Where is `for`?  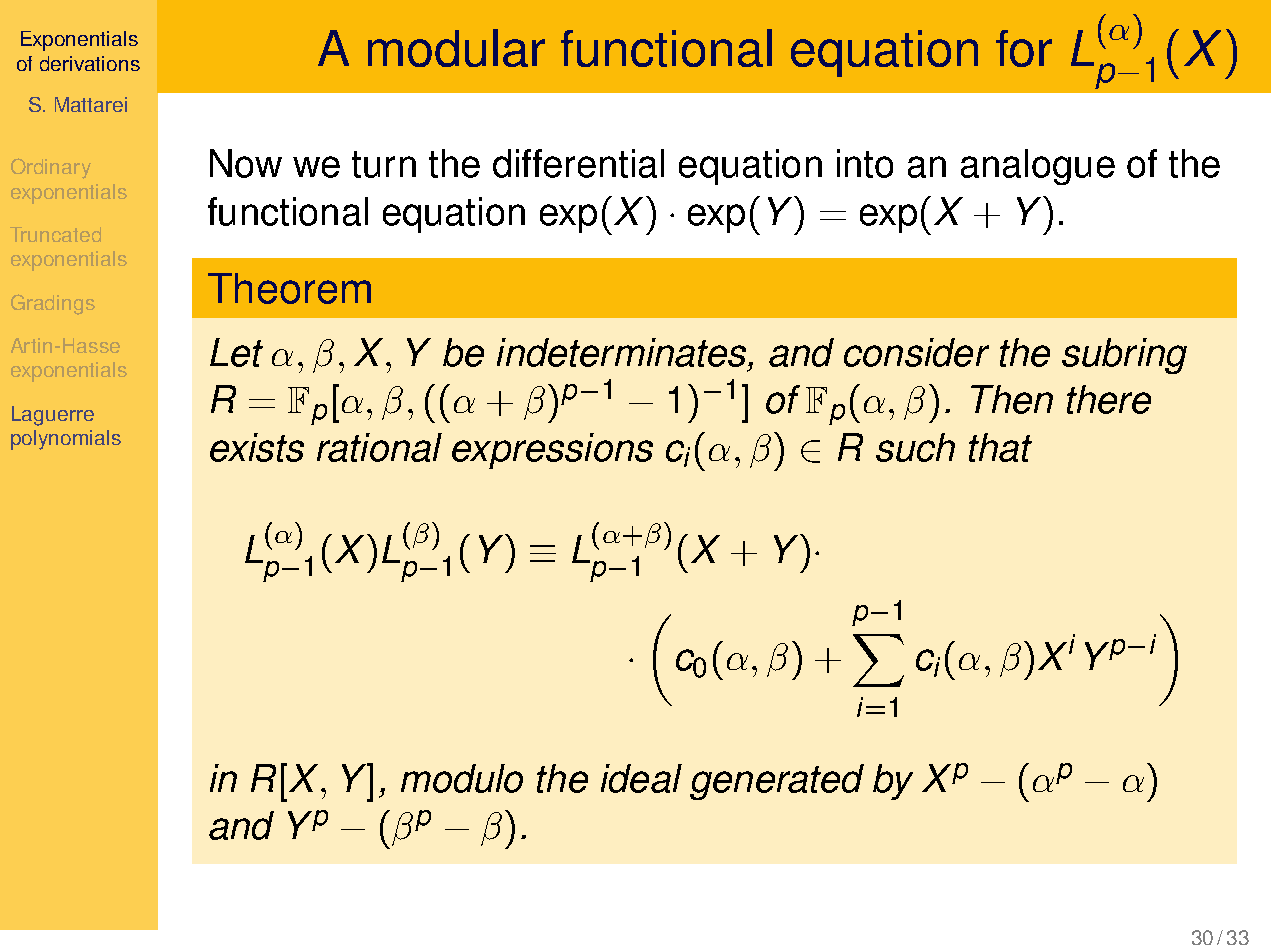 for is located at coordinates (1024, 48).
